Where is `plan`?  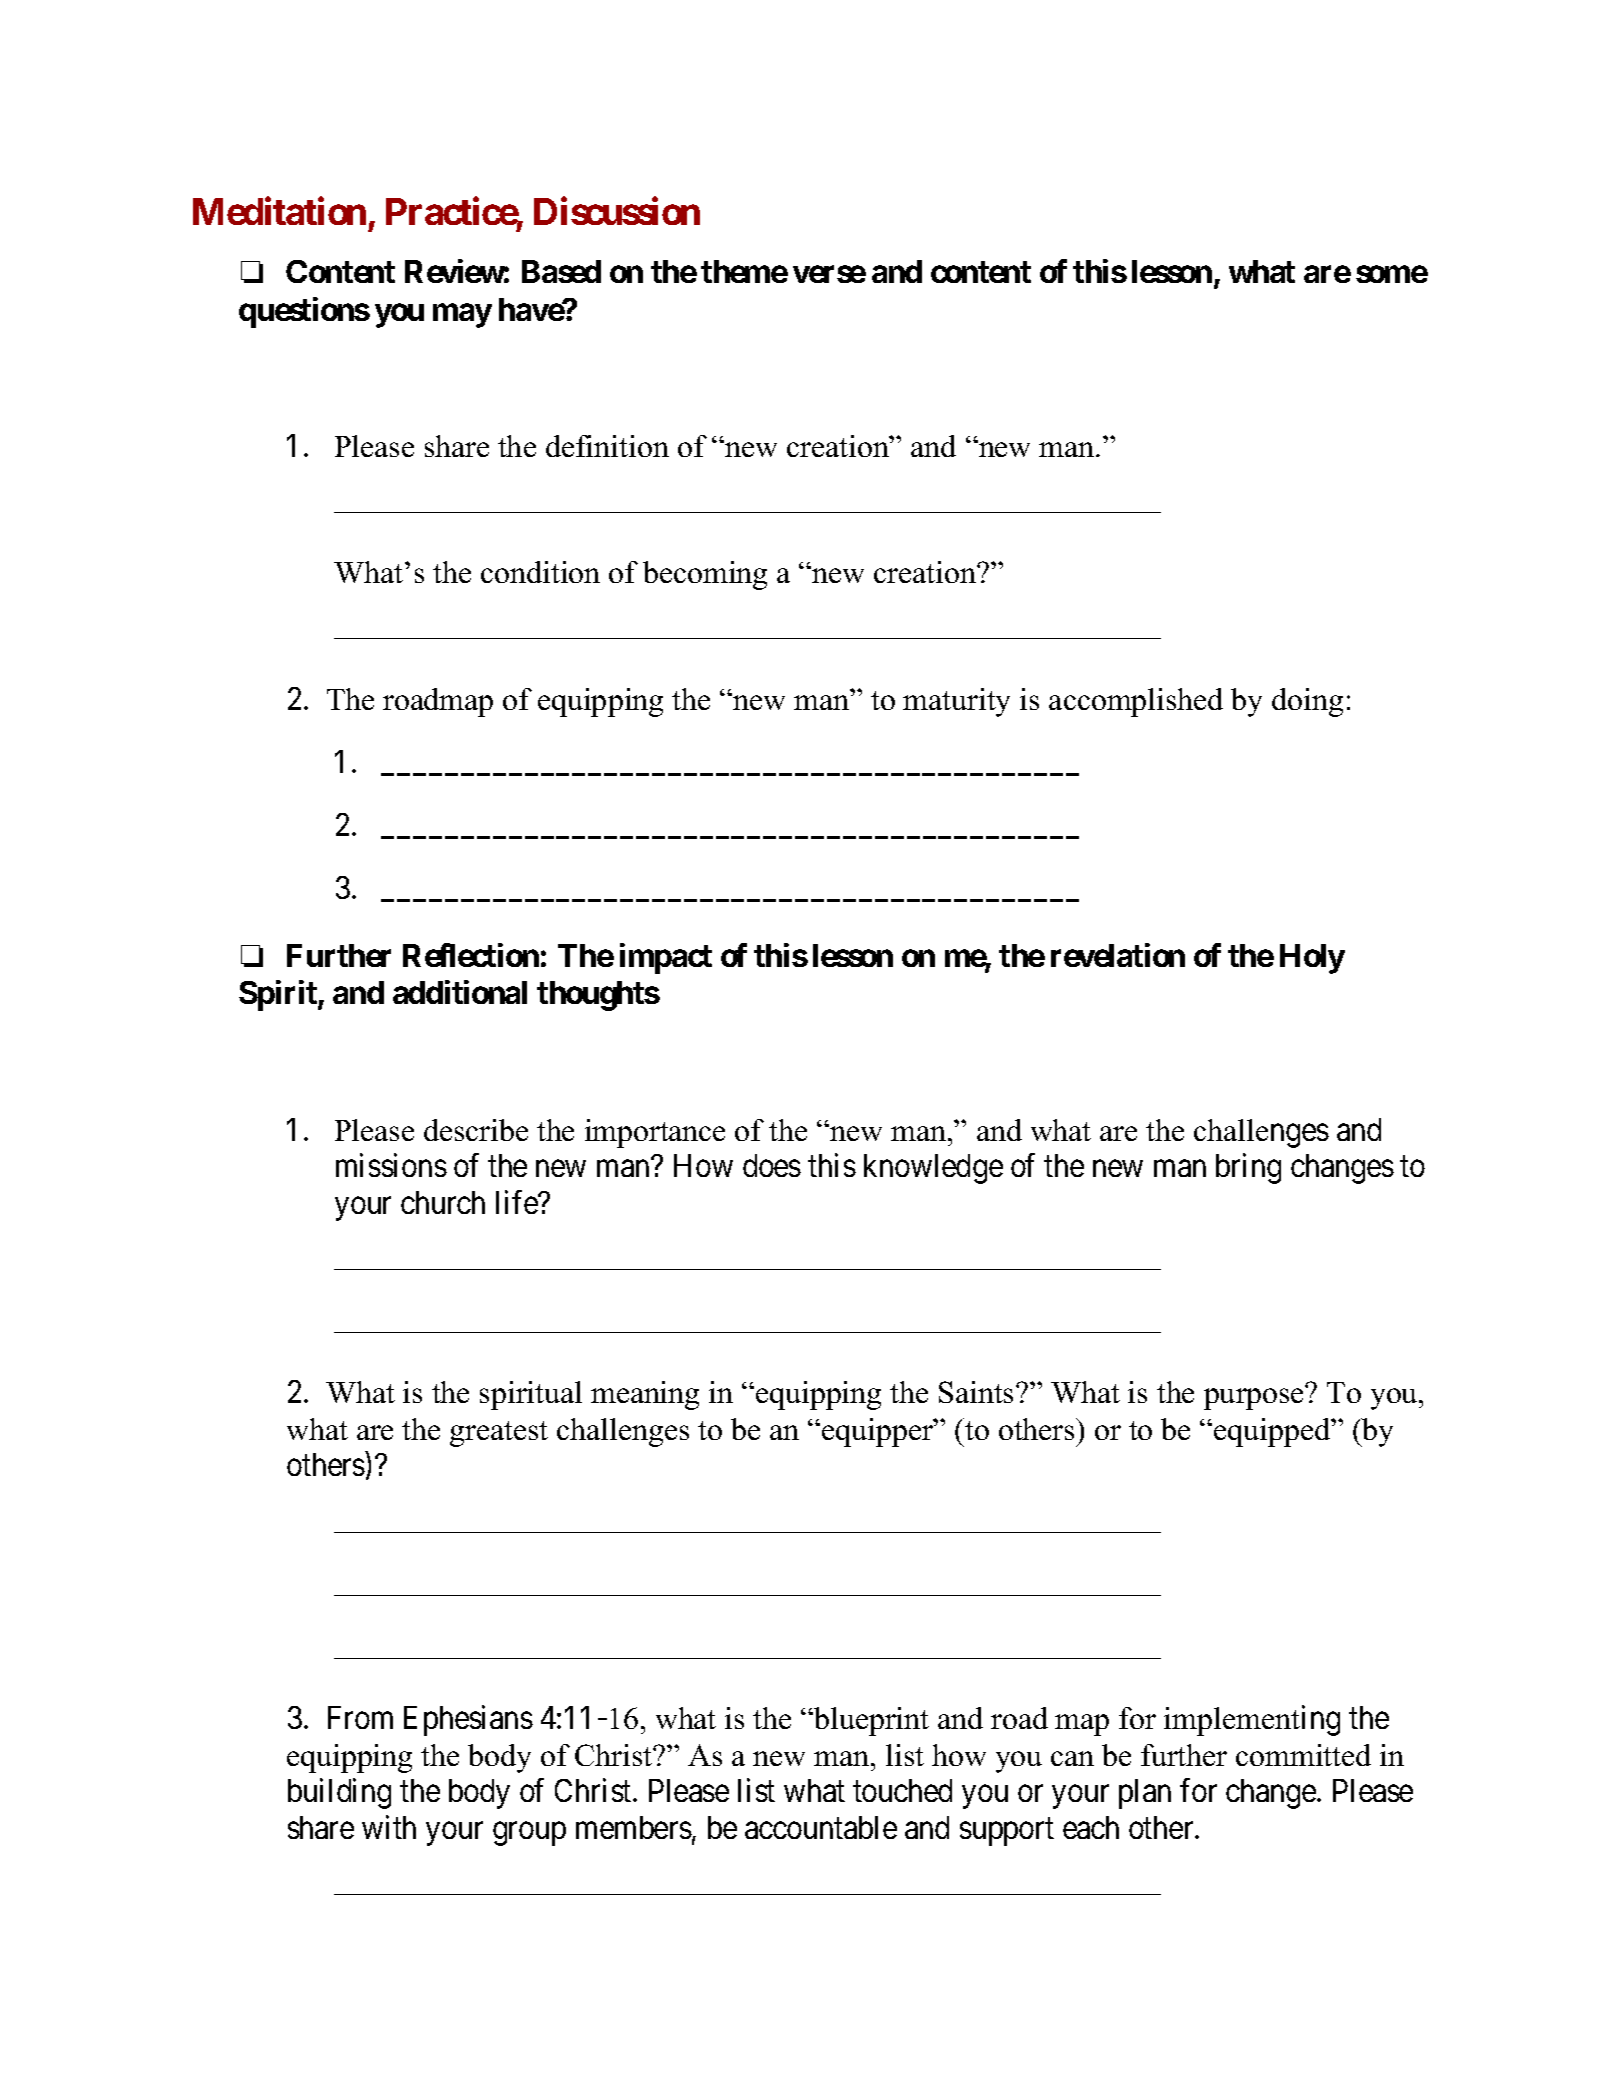 plan is located at coordinates (1145, 1794).
